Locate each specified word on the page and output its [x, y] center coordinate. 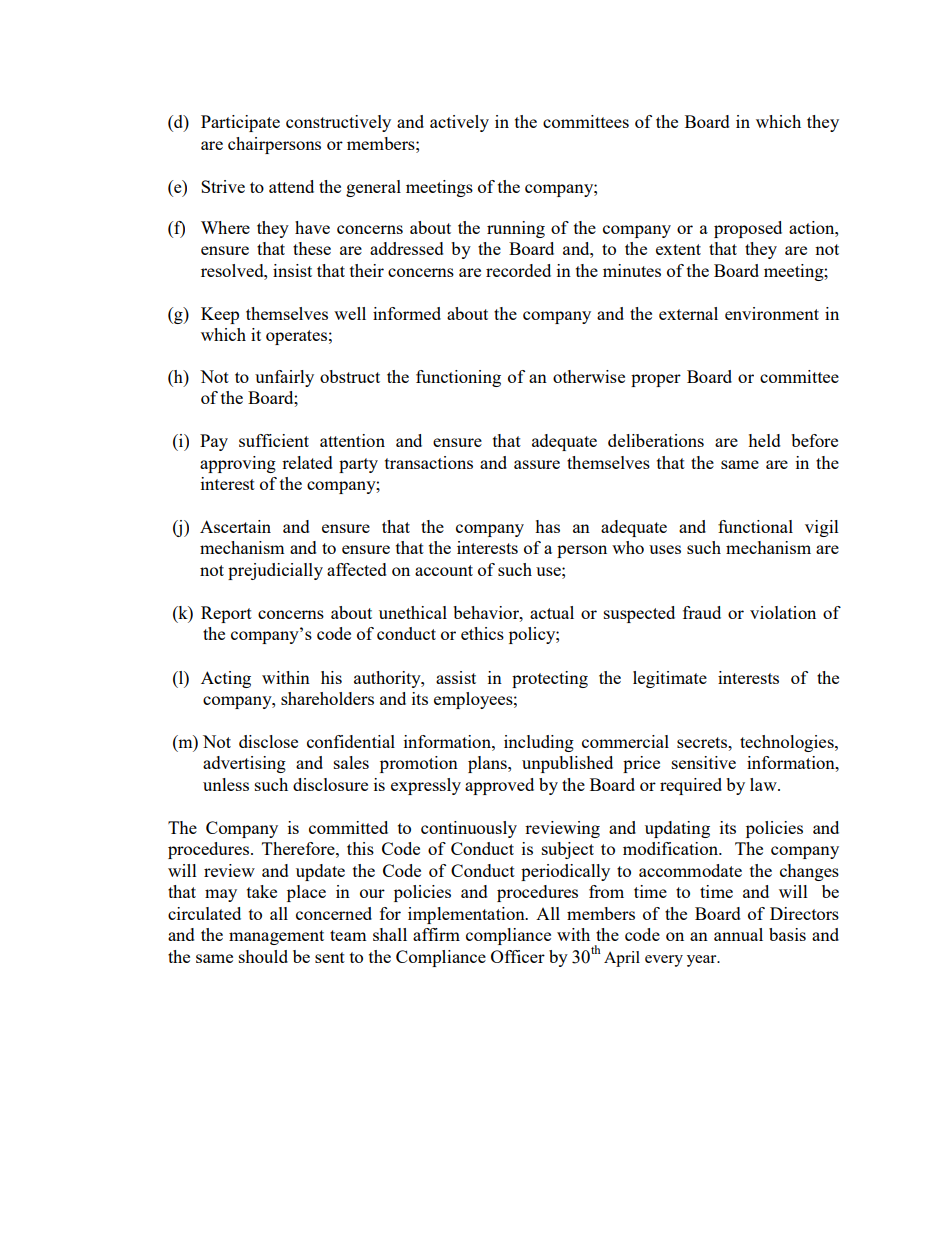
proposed [748, 229]
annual [738, 934]
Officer [518, 956]
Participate [240, 123]
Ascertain [235, 526]
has [547, 526]
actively [459, 123]
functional [755, 526]
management [276, 937]
